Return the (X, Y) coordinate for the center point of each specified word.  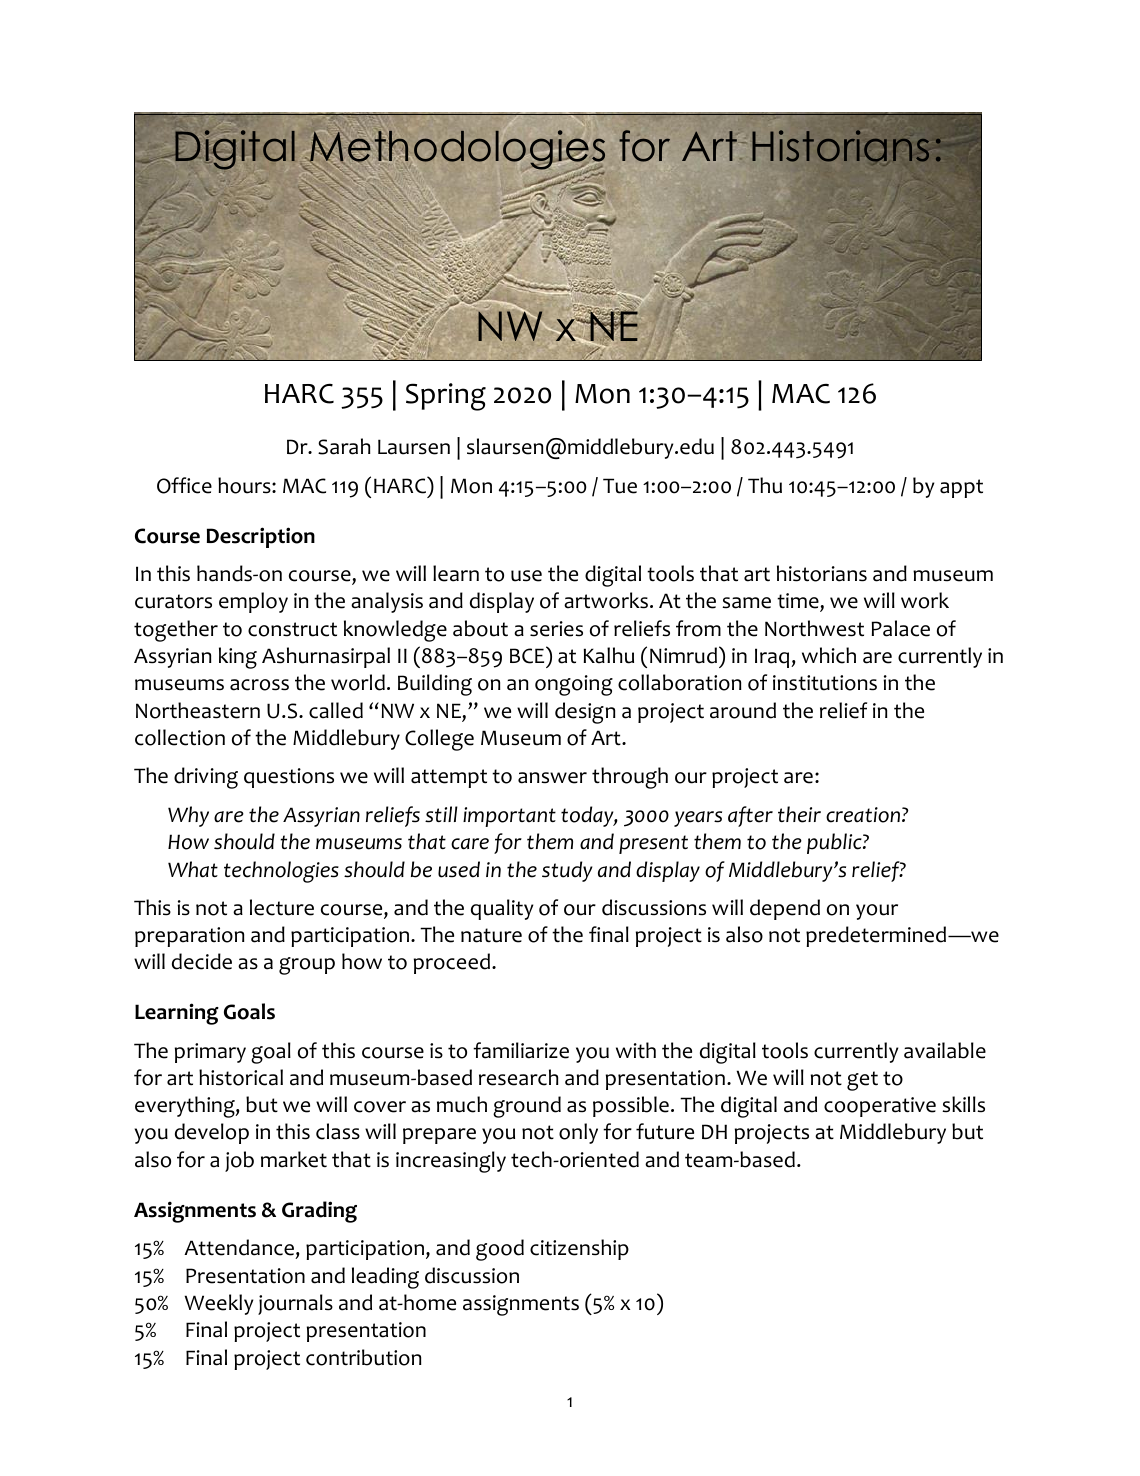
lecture (282, 907)
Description (261, 537)
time (799, 602)
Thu (765, 485)
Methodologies (456, 151)
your (877, 912)
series (556, 629)
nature (491, 935)
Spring (446, 397)
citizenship (579, 1249)
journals (295, 1304)
